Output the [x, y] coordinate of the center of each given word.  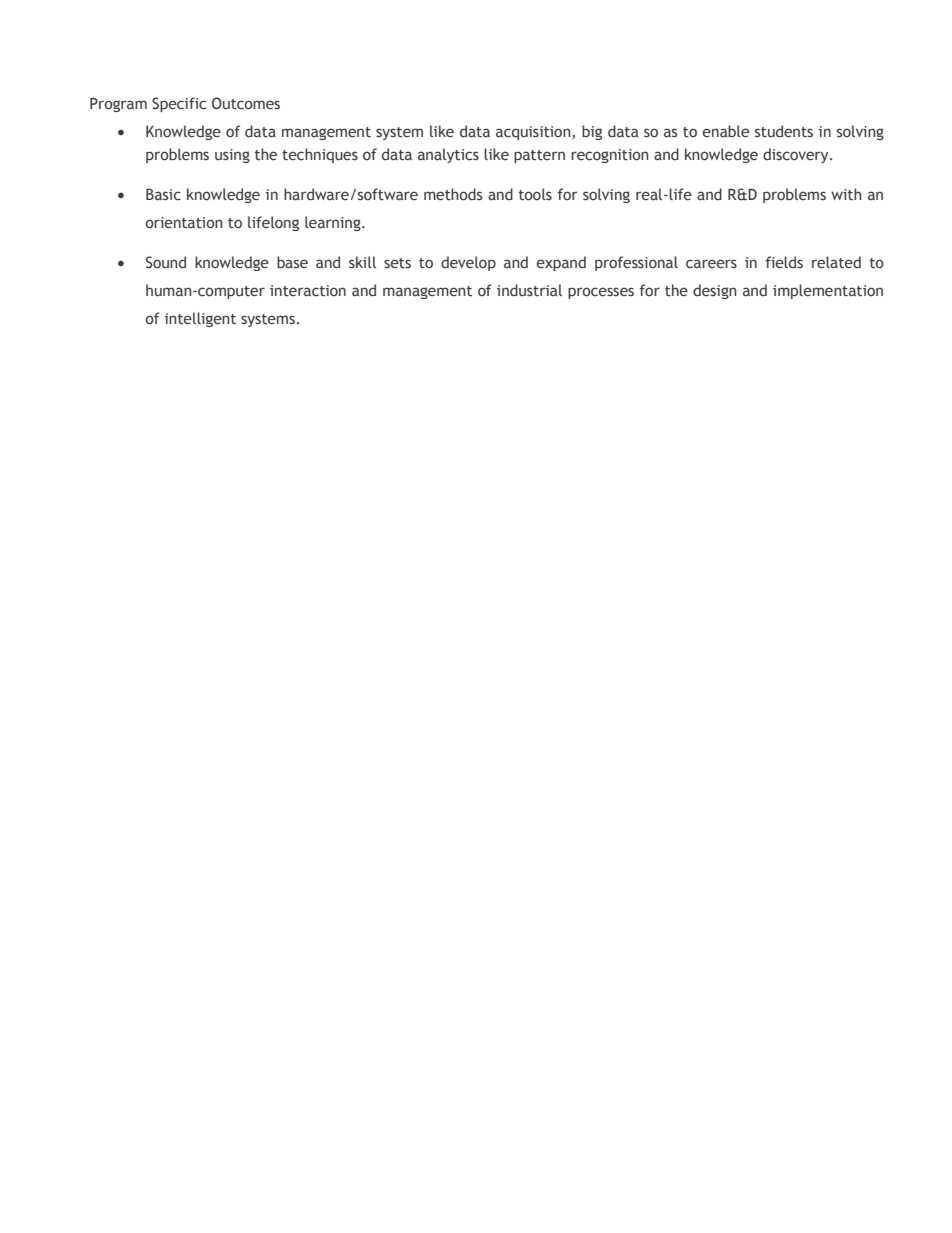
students [784, 131]
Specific [179, 104]
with [846, 194]
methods [453, 194]
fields [784, 262]
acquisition [534, 133]
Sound [166, 262]
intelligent [200, 319]
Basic [163, 195]
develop [468, 263]
